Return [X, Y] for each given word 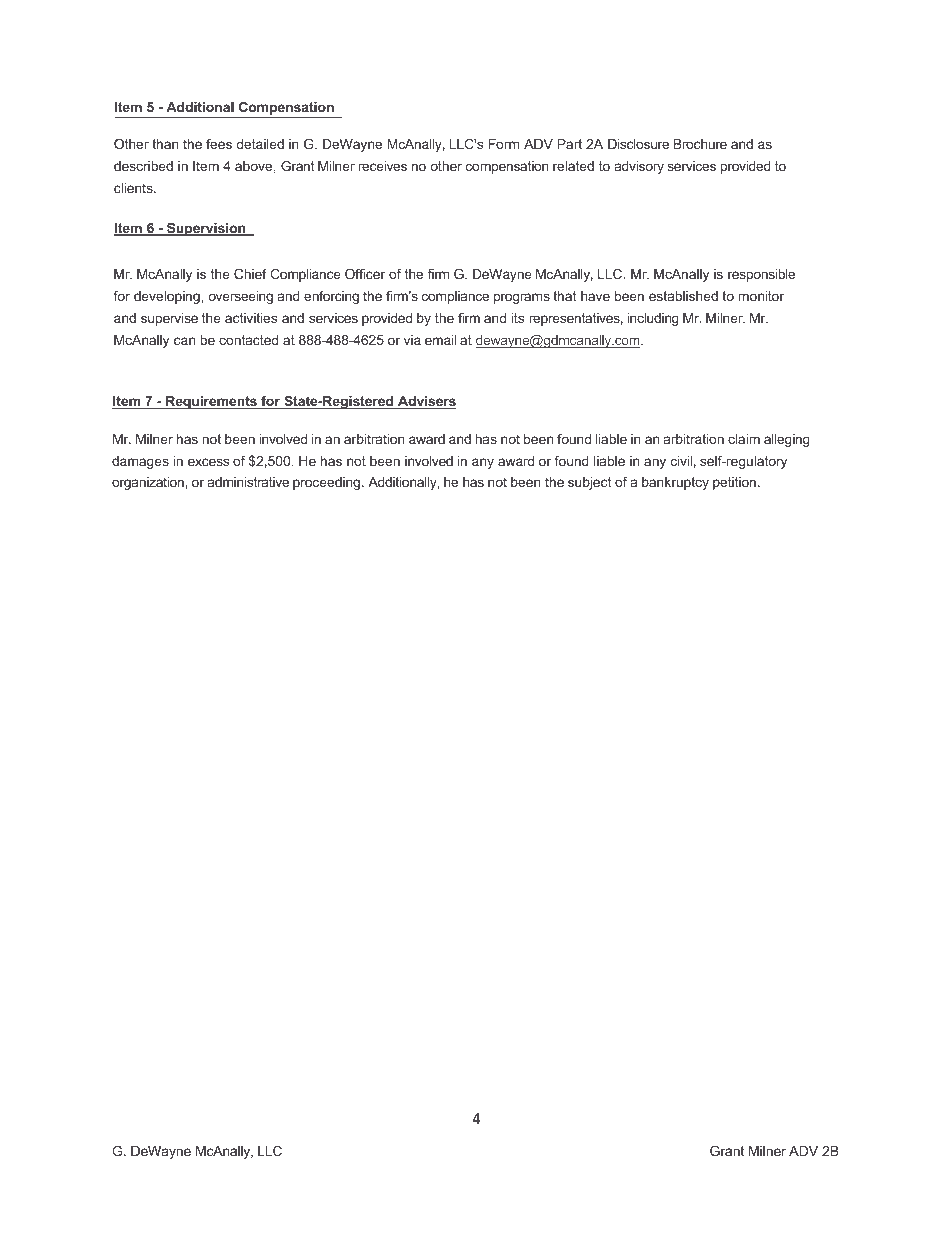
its [517, 318]
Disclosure [638, 144]
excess [208, 462]
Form [504, 144]
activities [251, 318]
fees [219, 144]
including [653, 319]
